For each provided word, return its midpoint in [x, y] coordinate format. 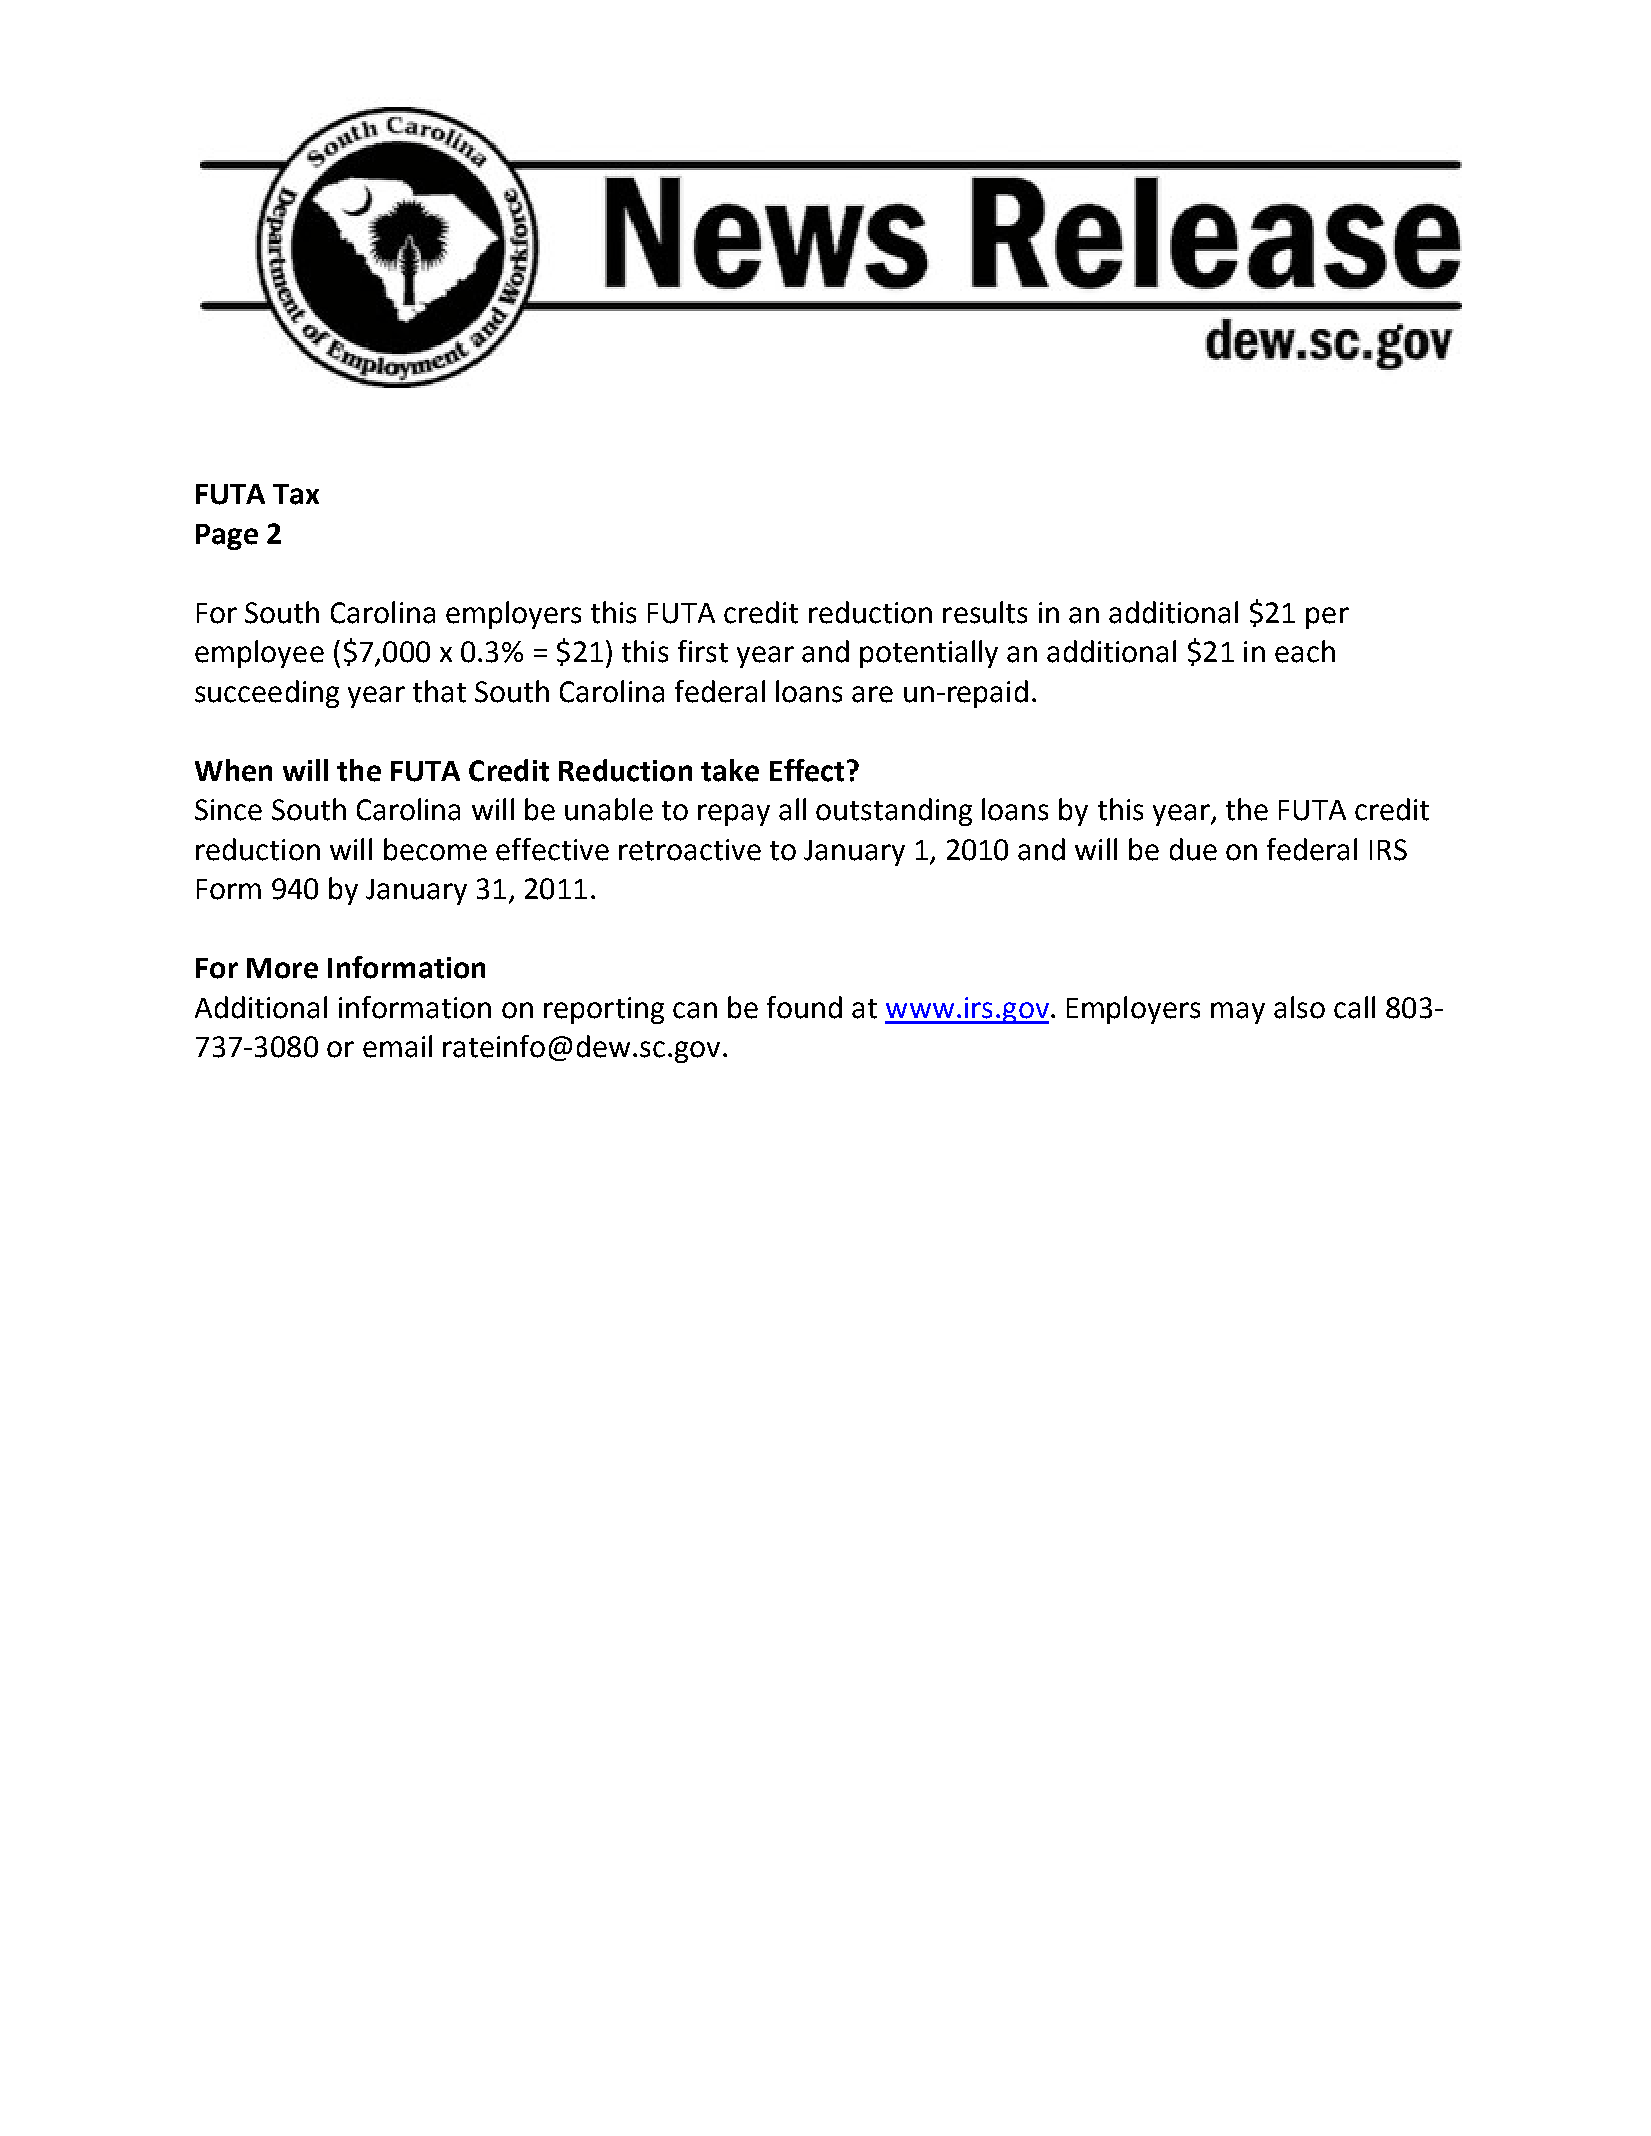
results [985, 612]
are [872, 694]
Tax [296, 494]
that [439, 691]
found [804, 1007]
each [1305, 651]
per [1327, 618]
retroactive [690, 850]
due [1193, 849]
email [397, 1046]
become [435, 849]
